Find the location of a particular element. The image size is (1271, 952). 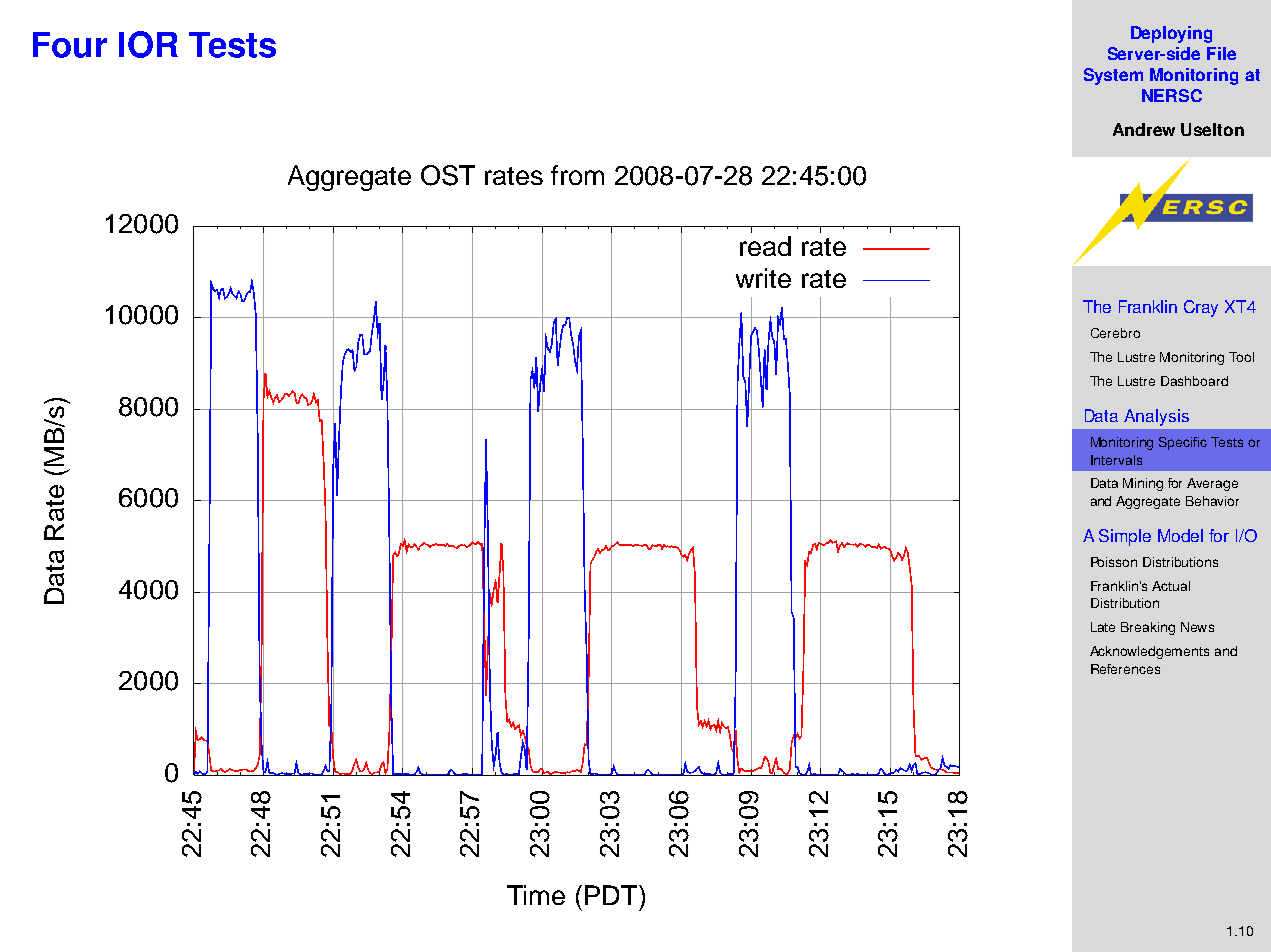

Time is located at coordinates (536, 895).
